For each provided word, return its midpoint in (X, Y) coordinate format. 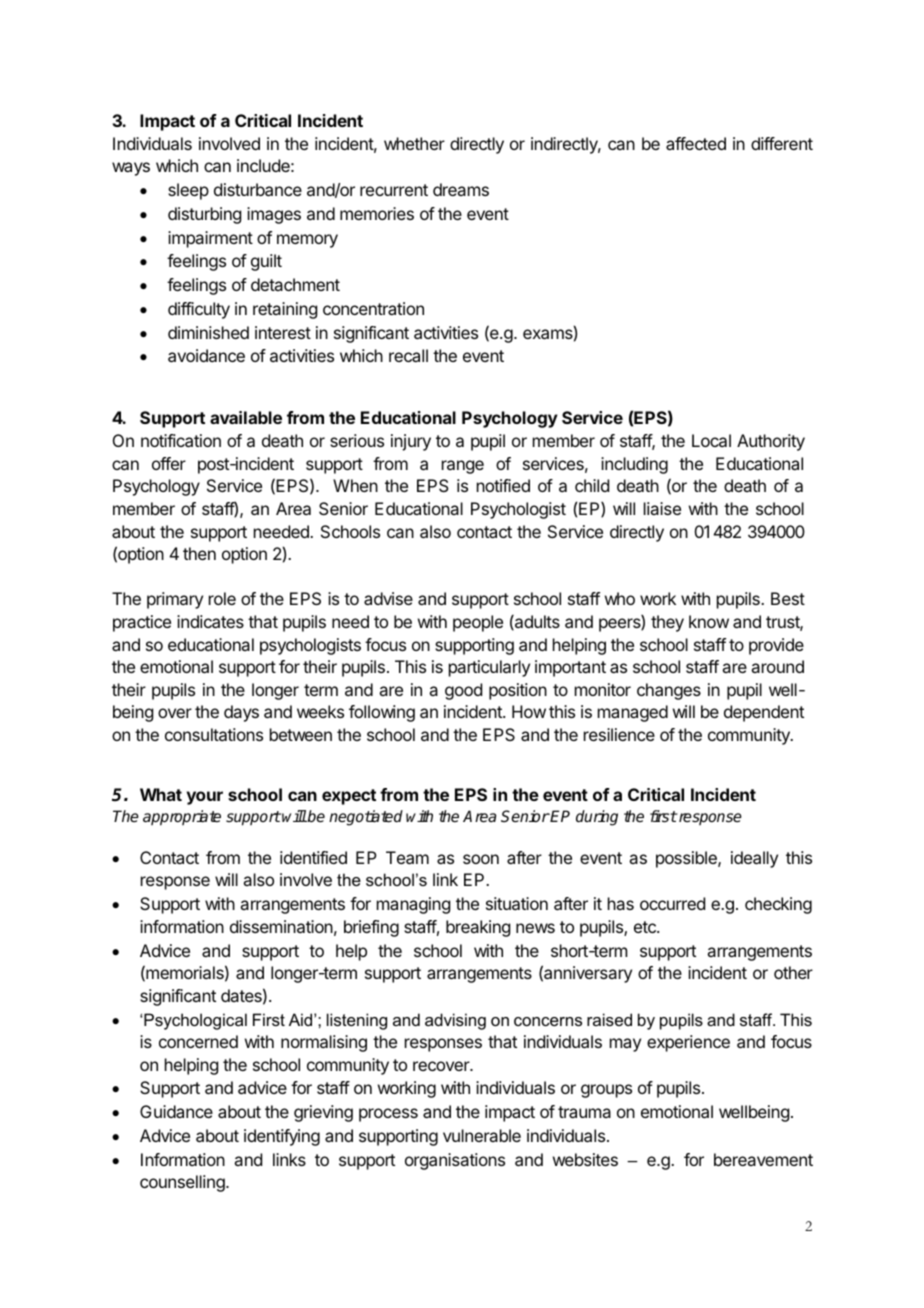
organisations (455, 1161)
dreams (461, 189)
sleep (188, 191)
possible (687, 859)
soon (481, 859)
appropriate (182, 818)
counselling (183, 1183)
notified (503, 485)
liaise (662, 508)
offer (169, 463)
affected (696, 143)
